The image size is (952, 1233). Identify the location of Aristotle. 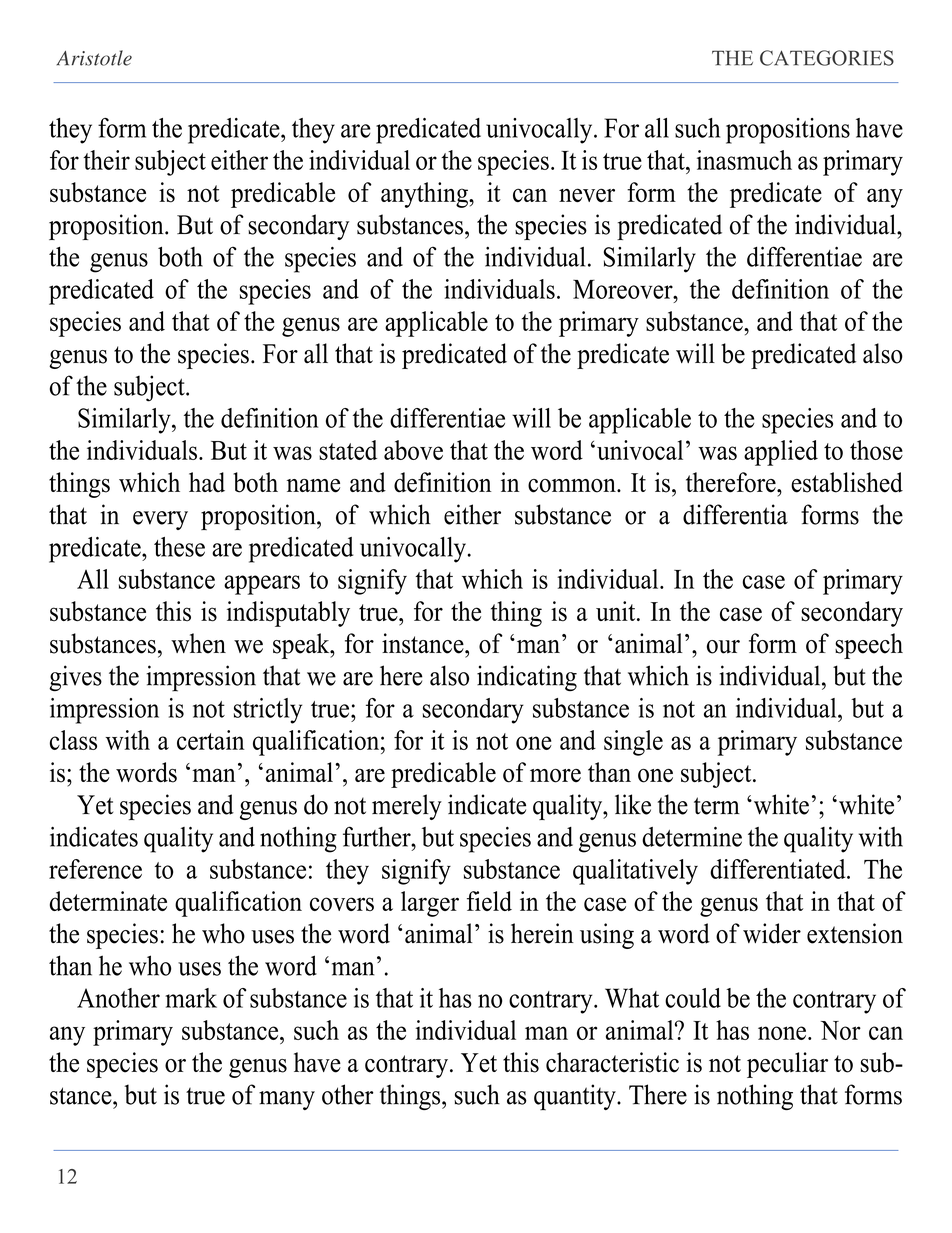
(94, 58).
